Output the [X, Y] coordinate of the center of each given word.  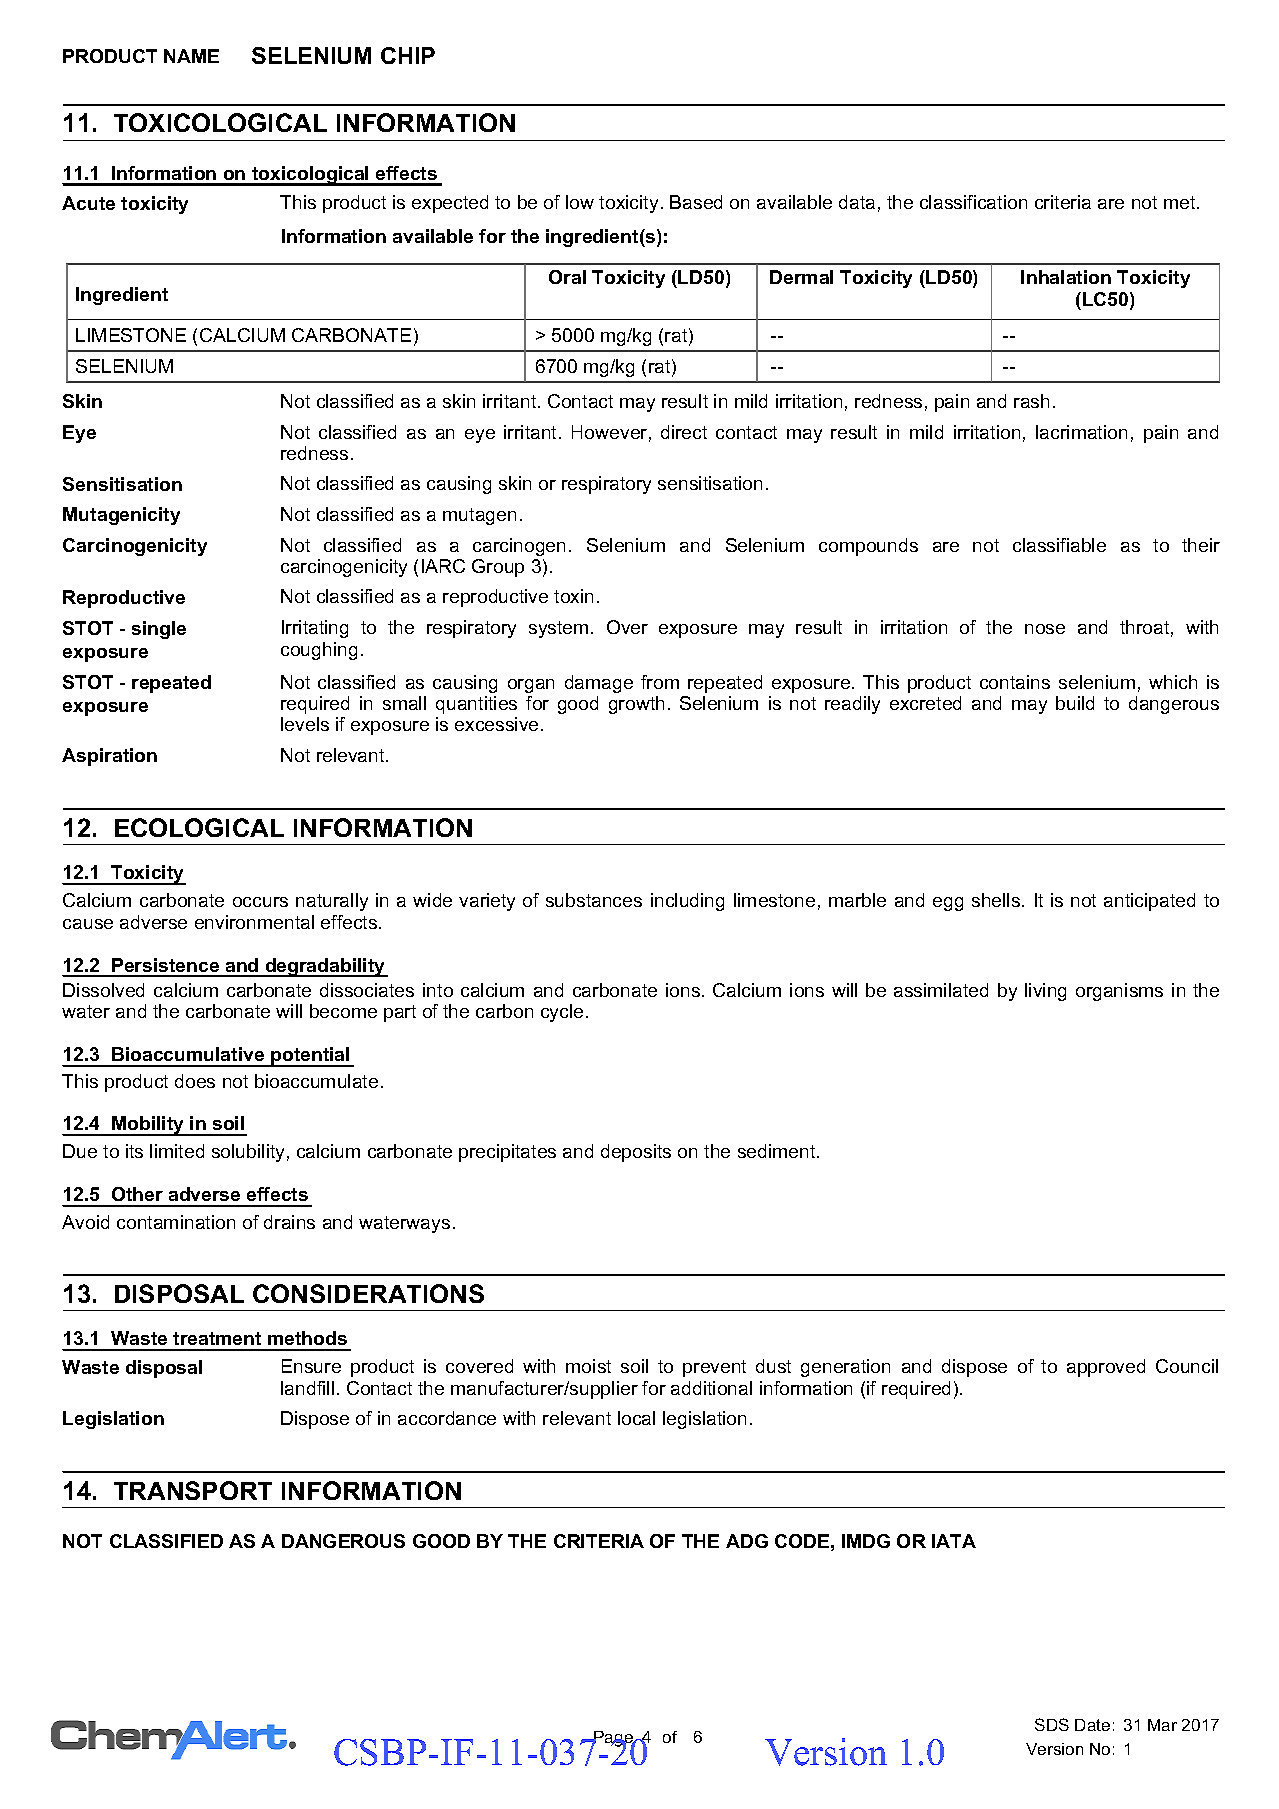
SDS [1052, 1724]
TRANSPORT [193, 1490]
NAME [191, 56]
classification [973, 202]
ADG [747, 1541]
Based [696, 202]
